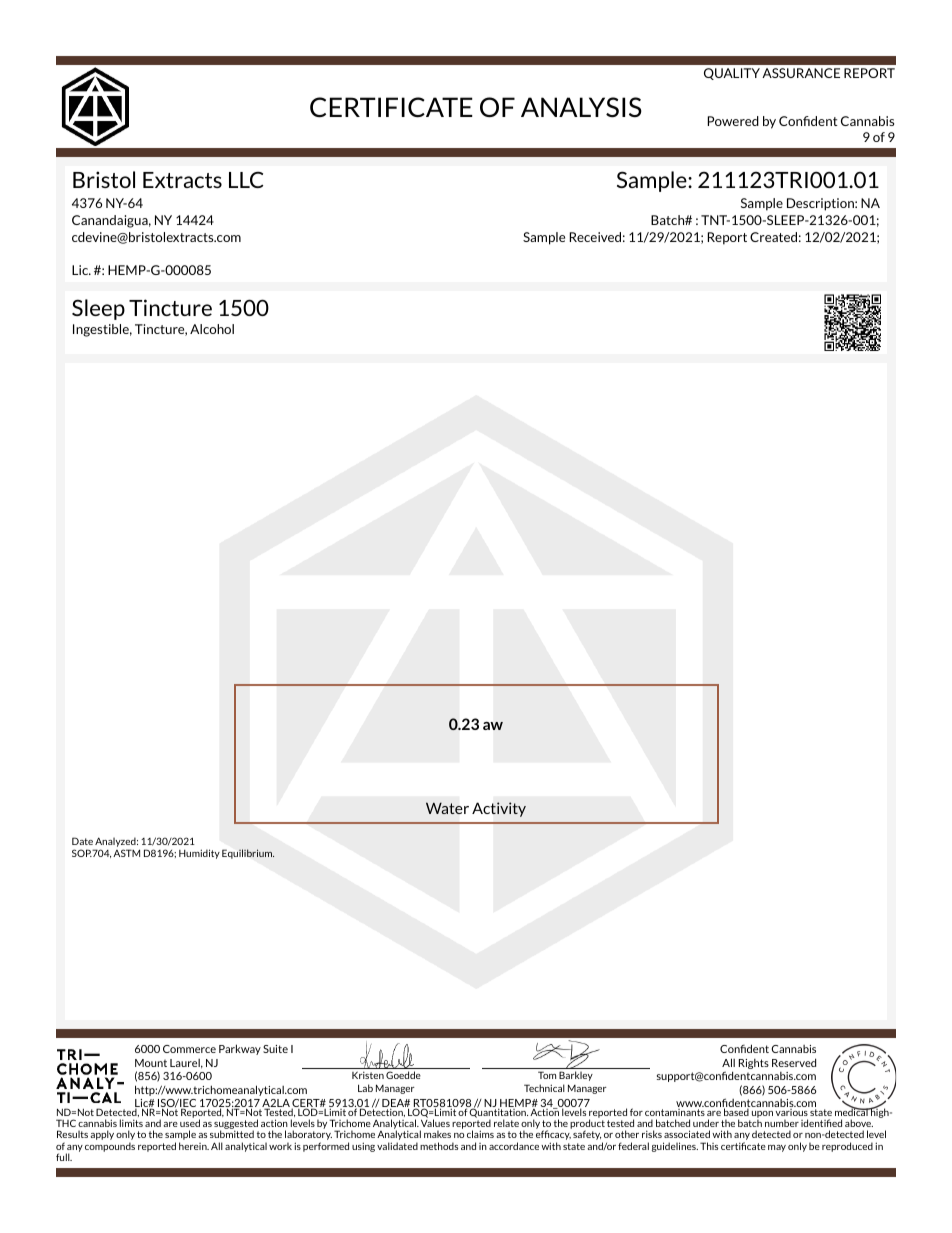  Describe the element at coordinates (499, 809) in the page. I see `Activity` at that location.
